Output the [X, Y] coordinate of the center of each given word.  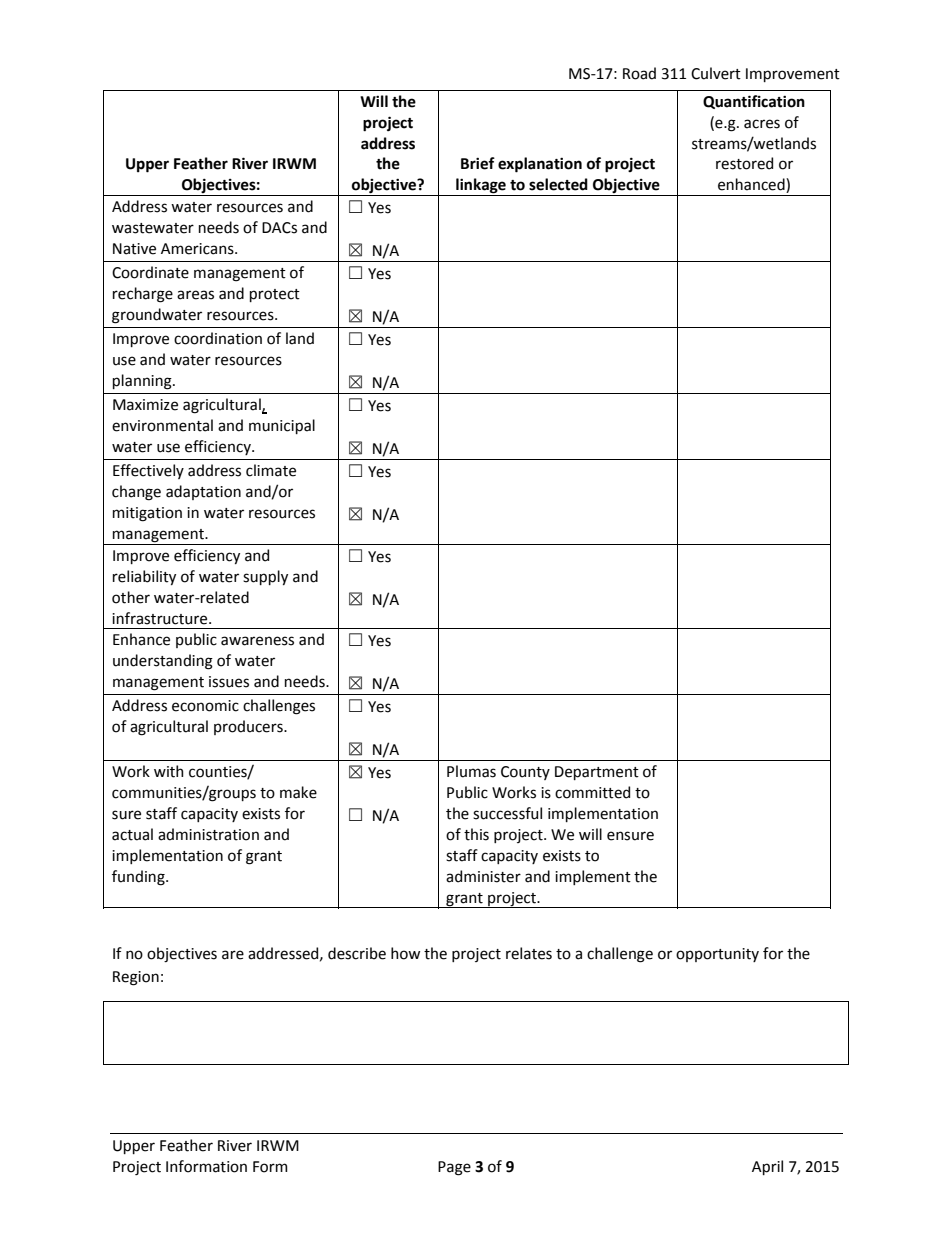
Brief [478, 163]
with [169, 771]
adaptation [203, 492]
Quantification [754, 102]
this [476, 834]
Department [597, 773]
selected [558, 184]
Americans [198, 249]
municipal [282, 426]
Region [136, 978]
